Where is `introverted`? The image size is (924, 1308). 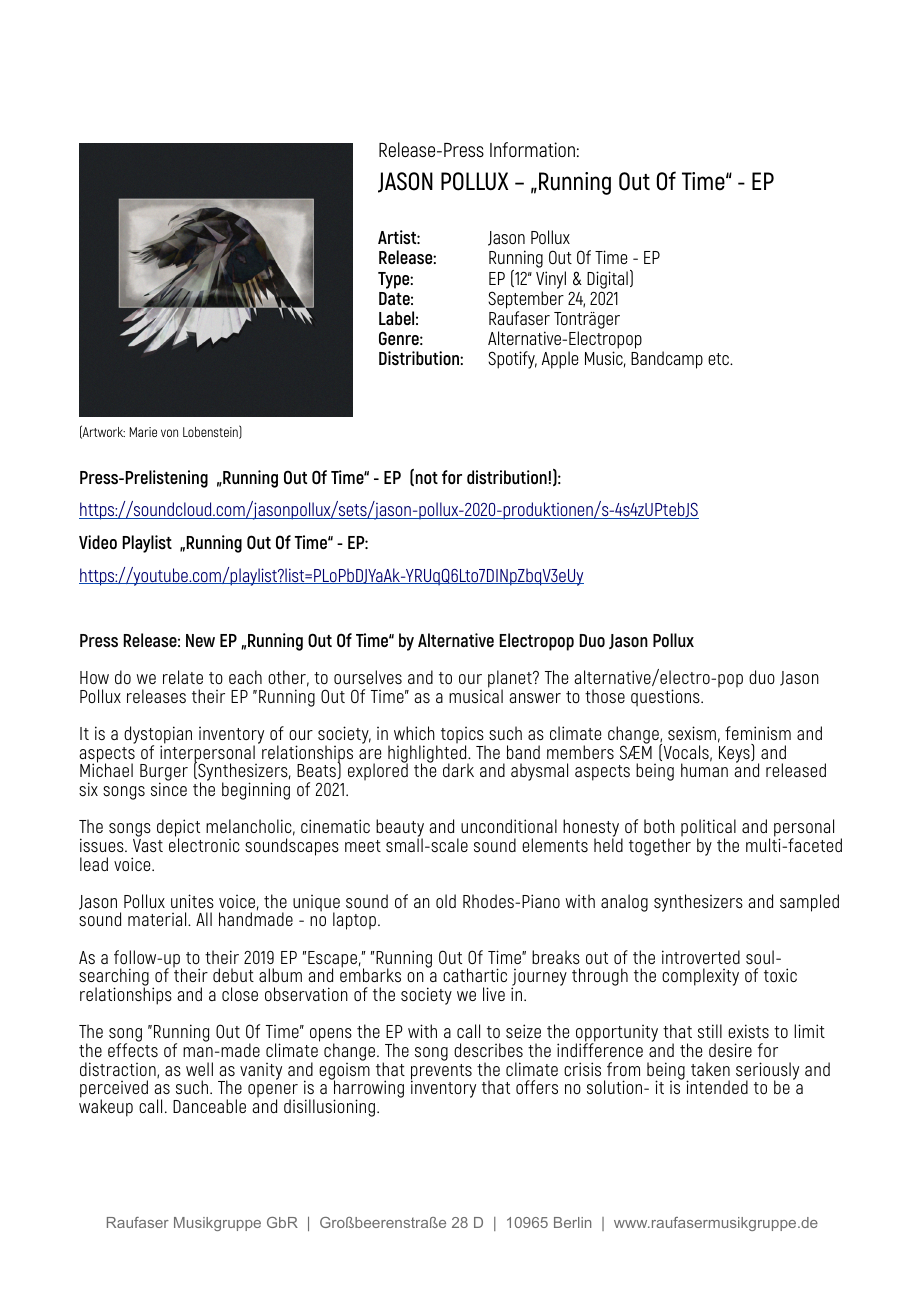 introverted is located at coordinates (701, 957).
